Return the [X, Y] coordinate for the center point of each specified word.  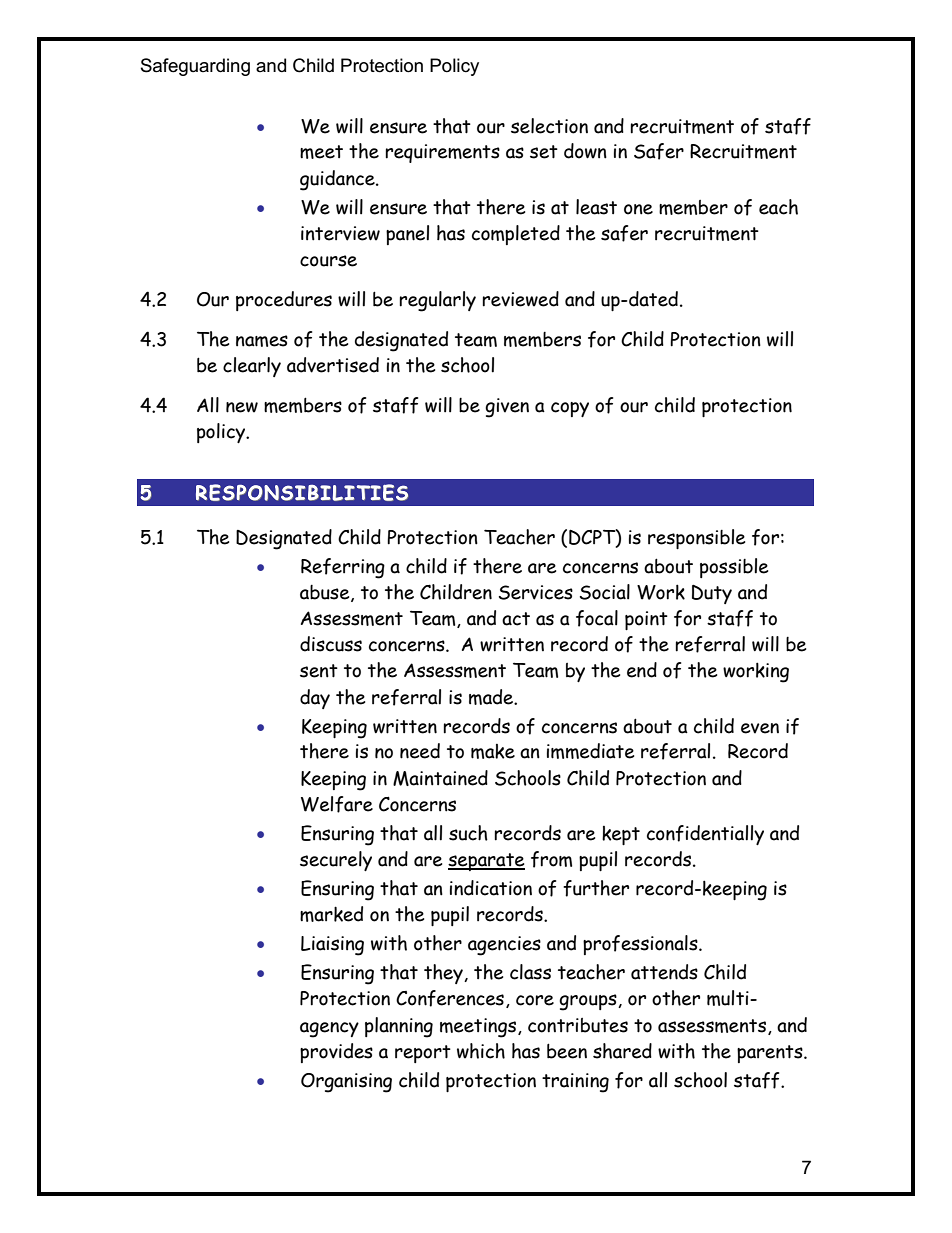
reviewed [520, 299]
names [262, 341]
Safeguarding [195, 67]
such [468, 833]
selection [549, 126]
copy [570, 409]
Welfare [337, 804]
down [585, 151]
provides [336, 1053]
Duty [712, 594]
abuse [326, 593]
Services [536, 592]
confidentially [705, 835]
